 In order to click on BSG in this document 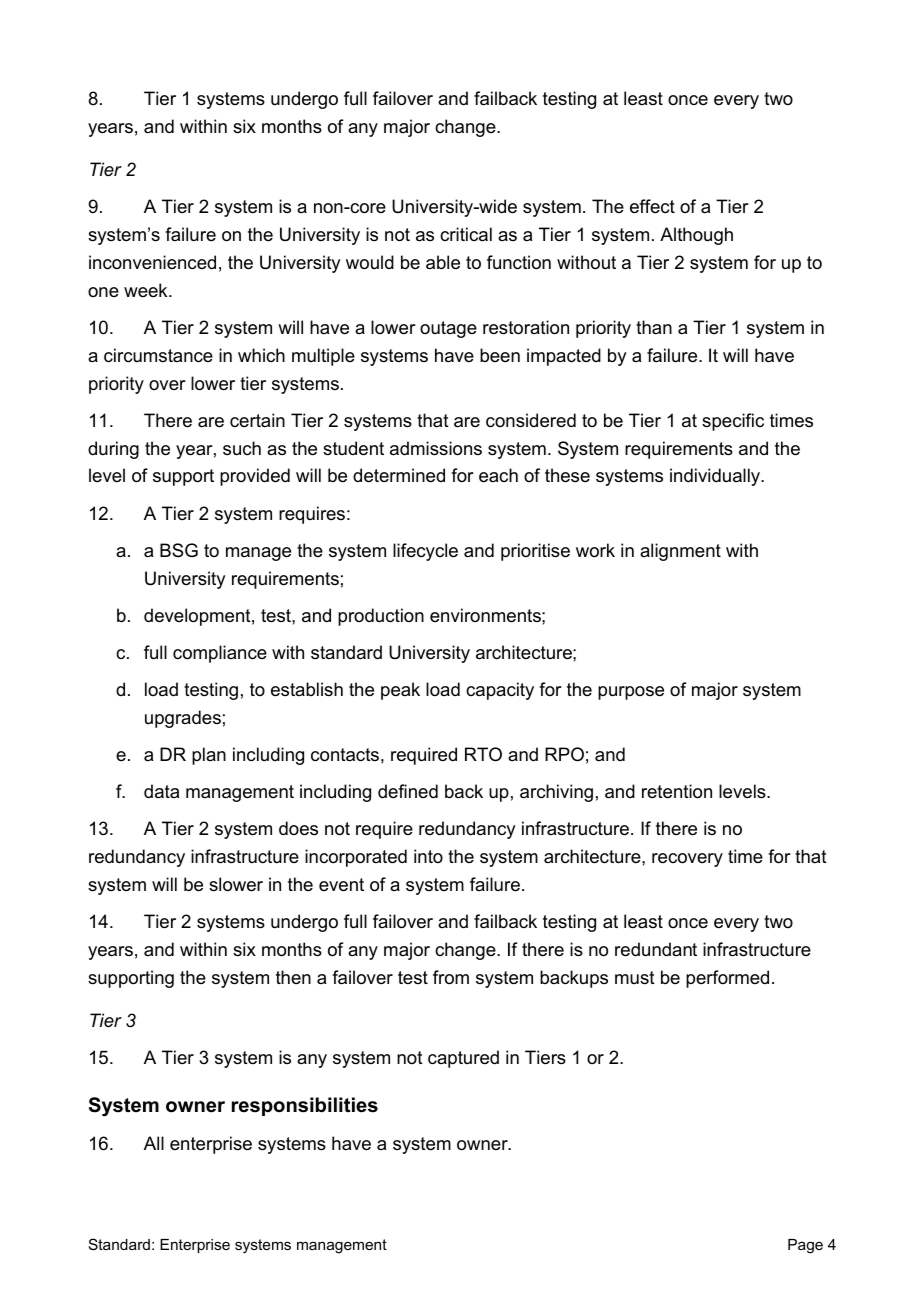, I will do `click(179, 550)`.
